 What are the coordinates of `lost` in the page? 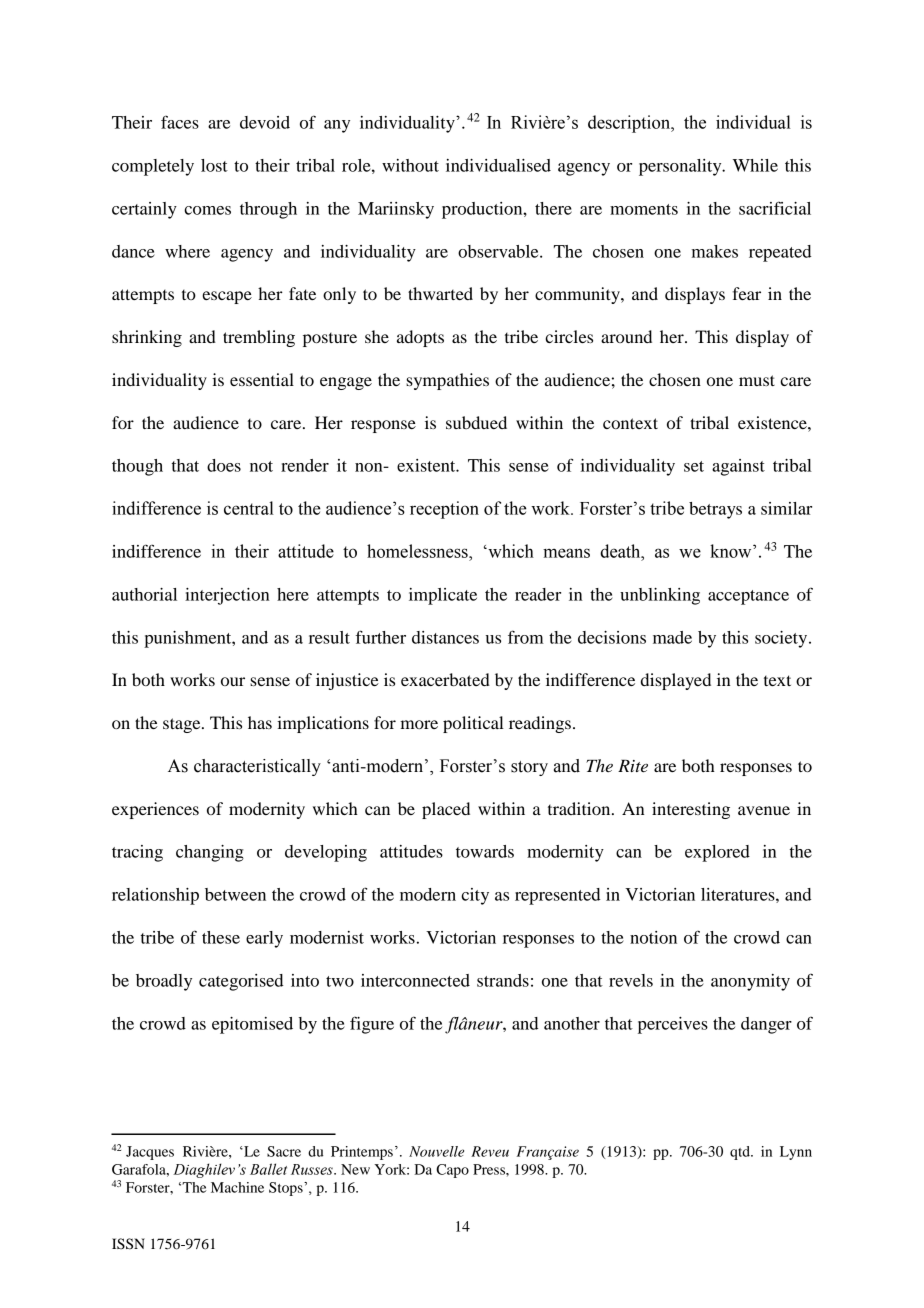 It's located at (214, 165).
